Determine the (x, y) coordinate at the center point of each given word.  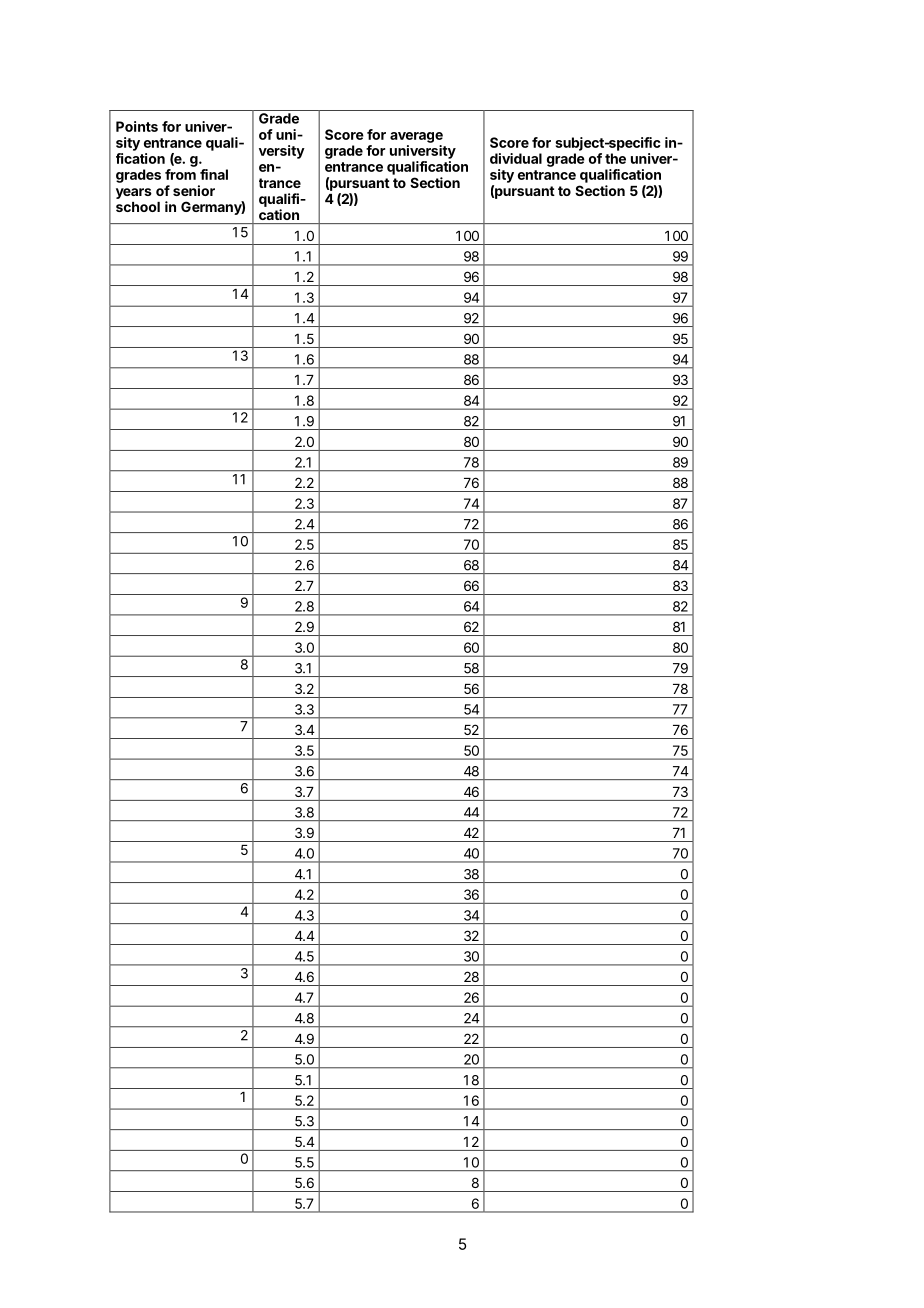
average (416, 137)
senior (194, 190)
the (615, 158)
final (214, 174)
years (134, 193)
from (180, 174)
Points (137, 126)
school (138, 207)
